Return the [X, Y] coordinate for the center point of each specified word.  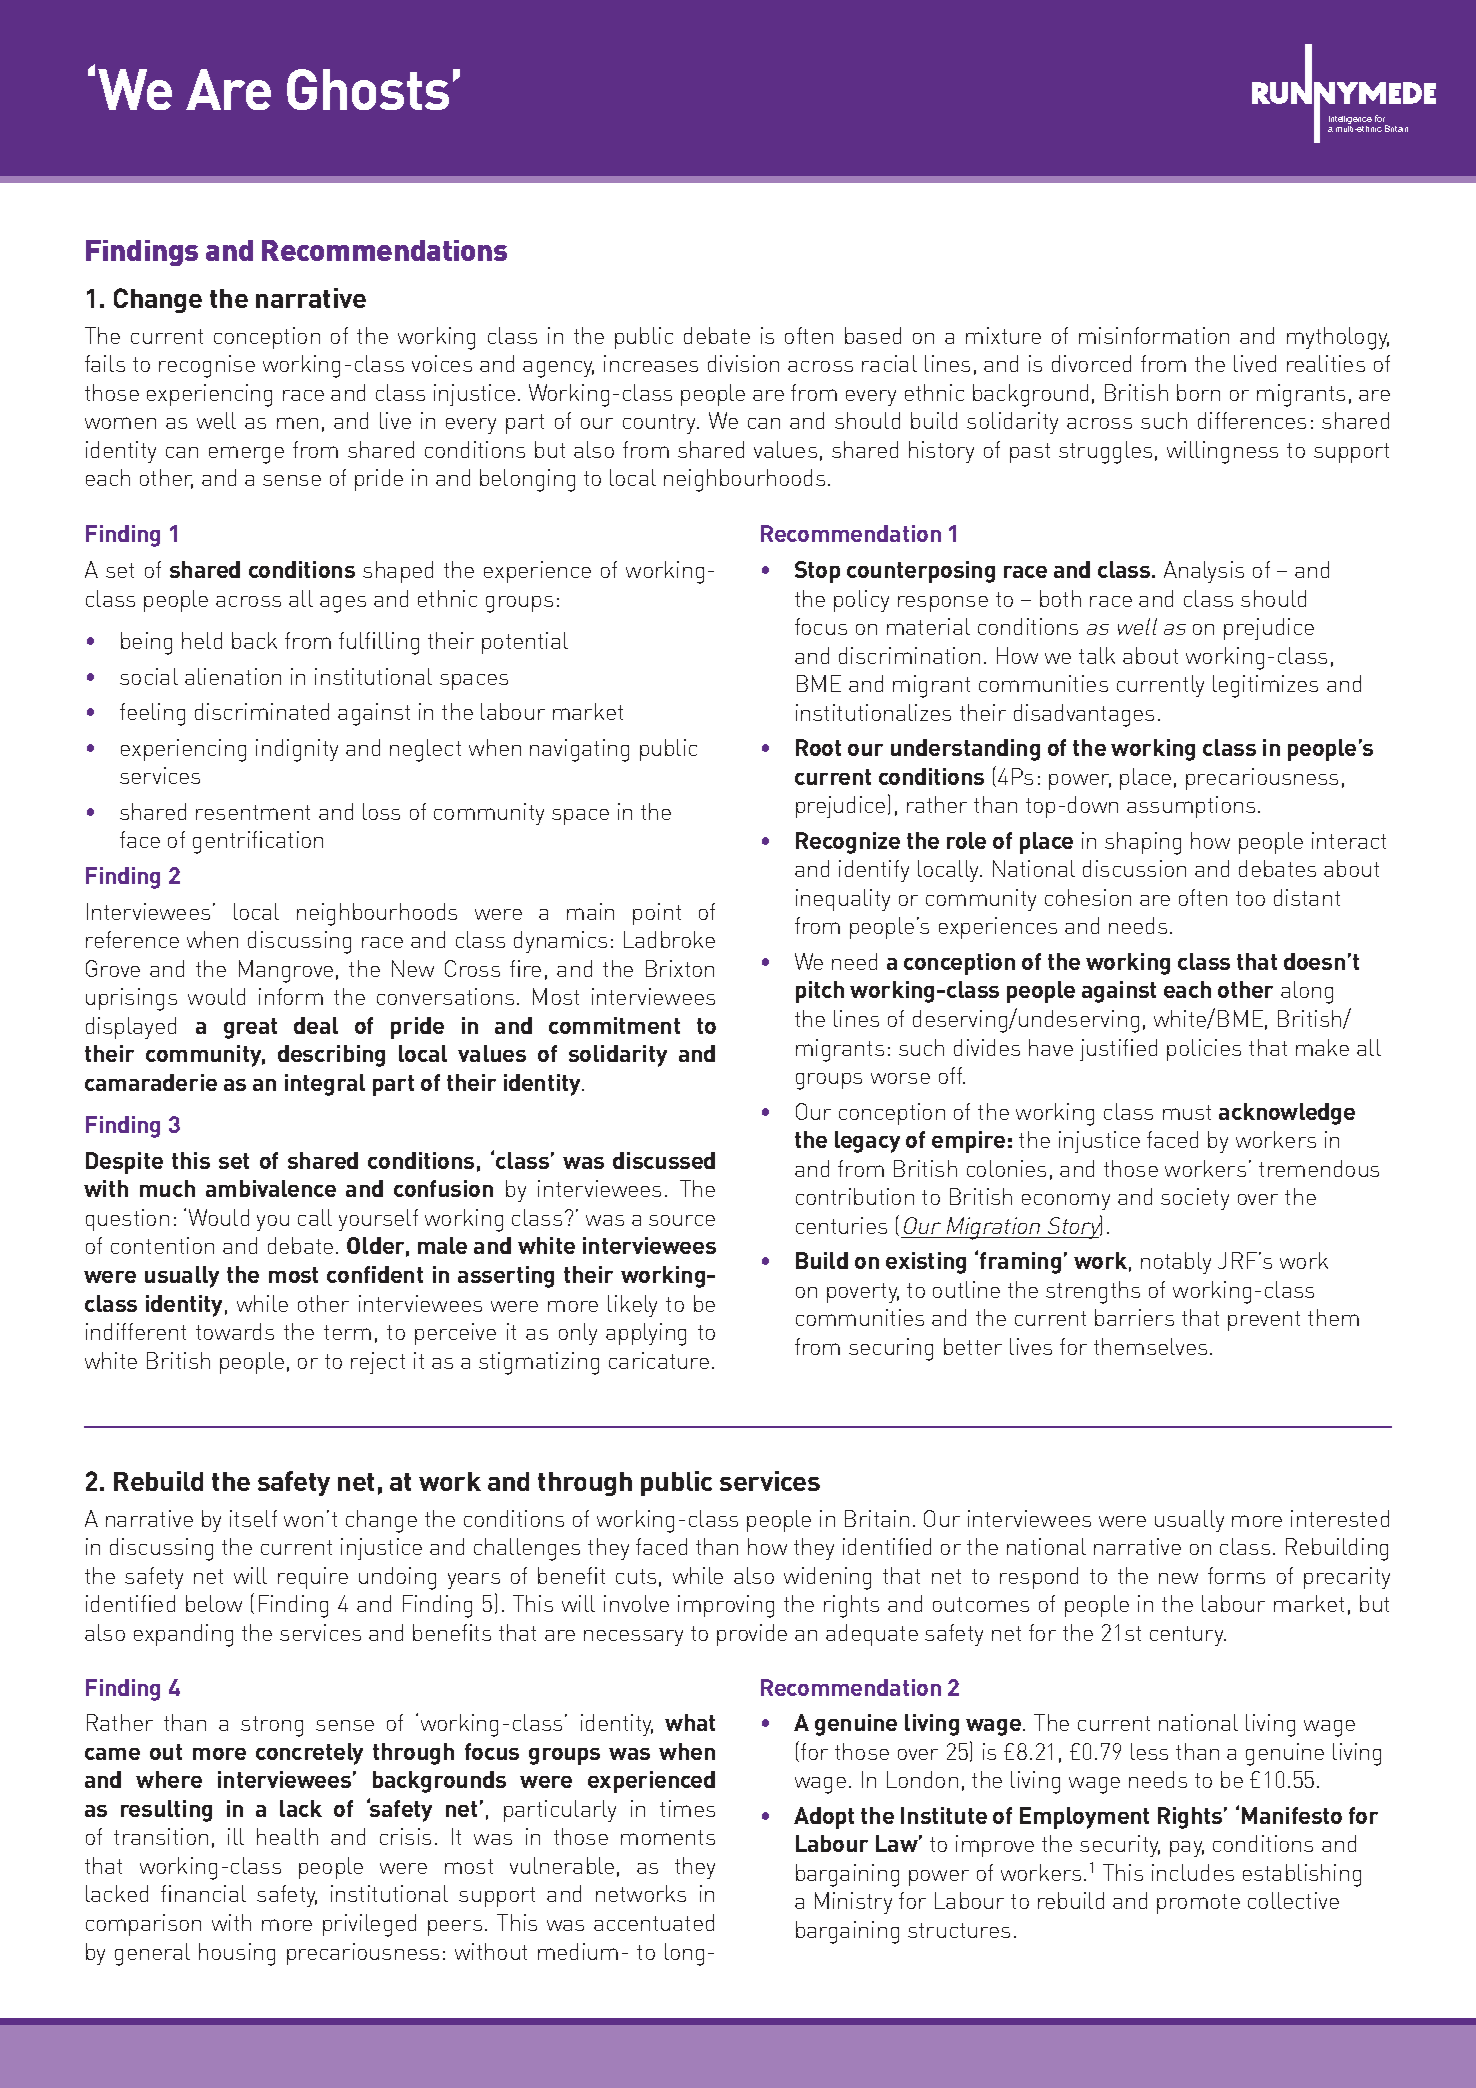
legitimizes [1265, 686]
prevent [1264, 1321]
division [743, 363]
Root [818, 747]
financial [203, 1893]
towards [235, 1331]
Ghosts [368, 89]
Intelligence [1350, 121]
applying [646, 1334]
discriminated [262, 711]
